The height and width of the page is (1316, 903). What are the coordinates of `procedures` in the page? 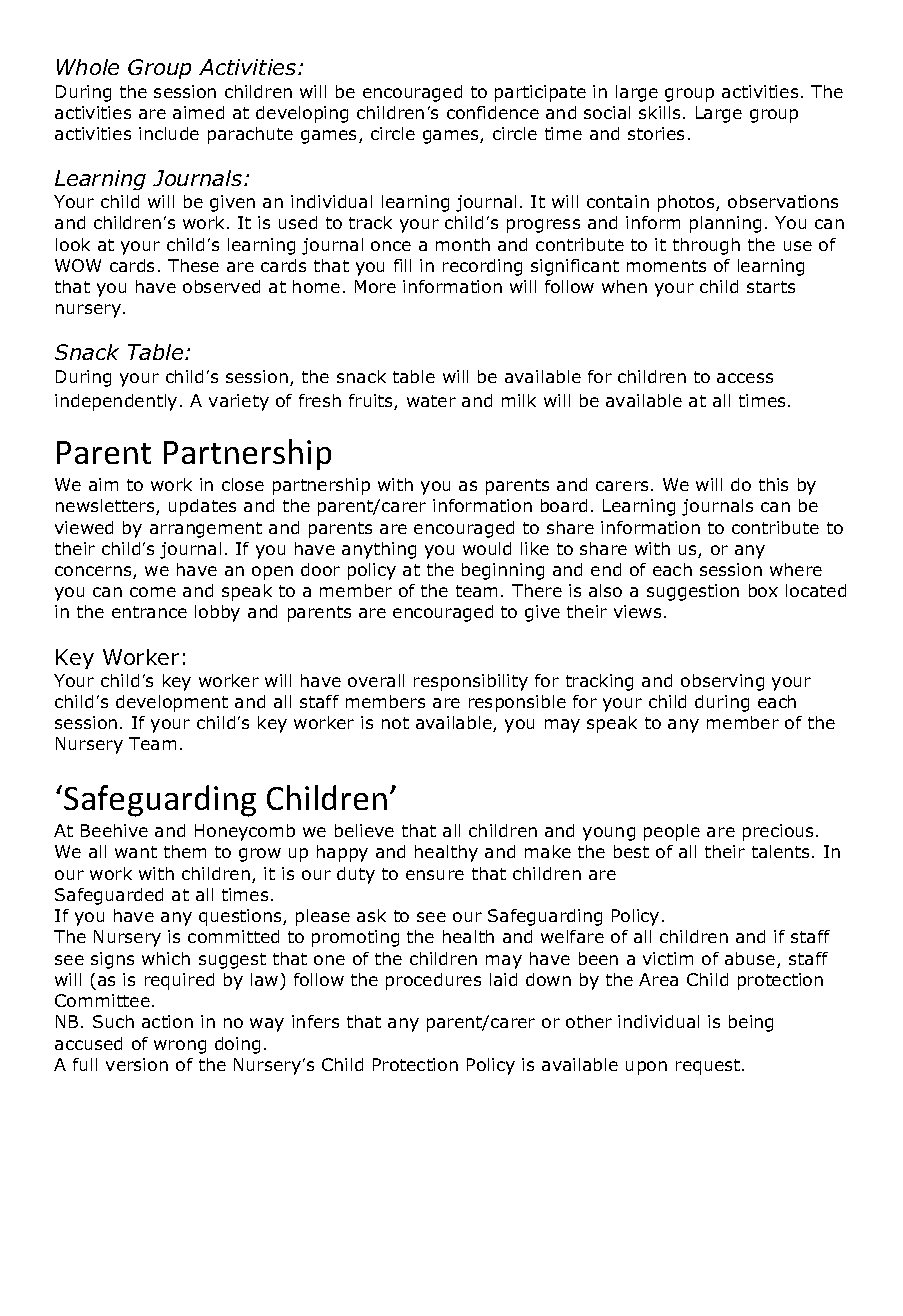 It's located at (433, 981).
